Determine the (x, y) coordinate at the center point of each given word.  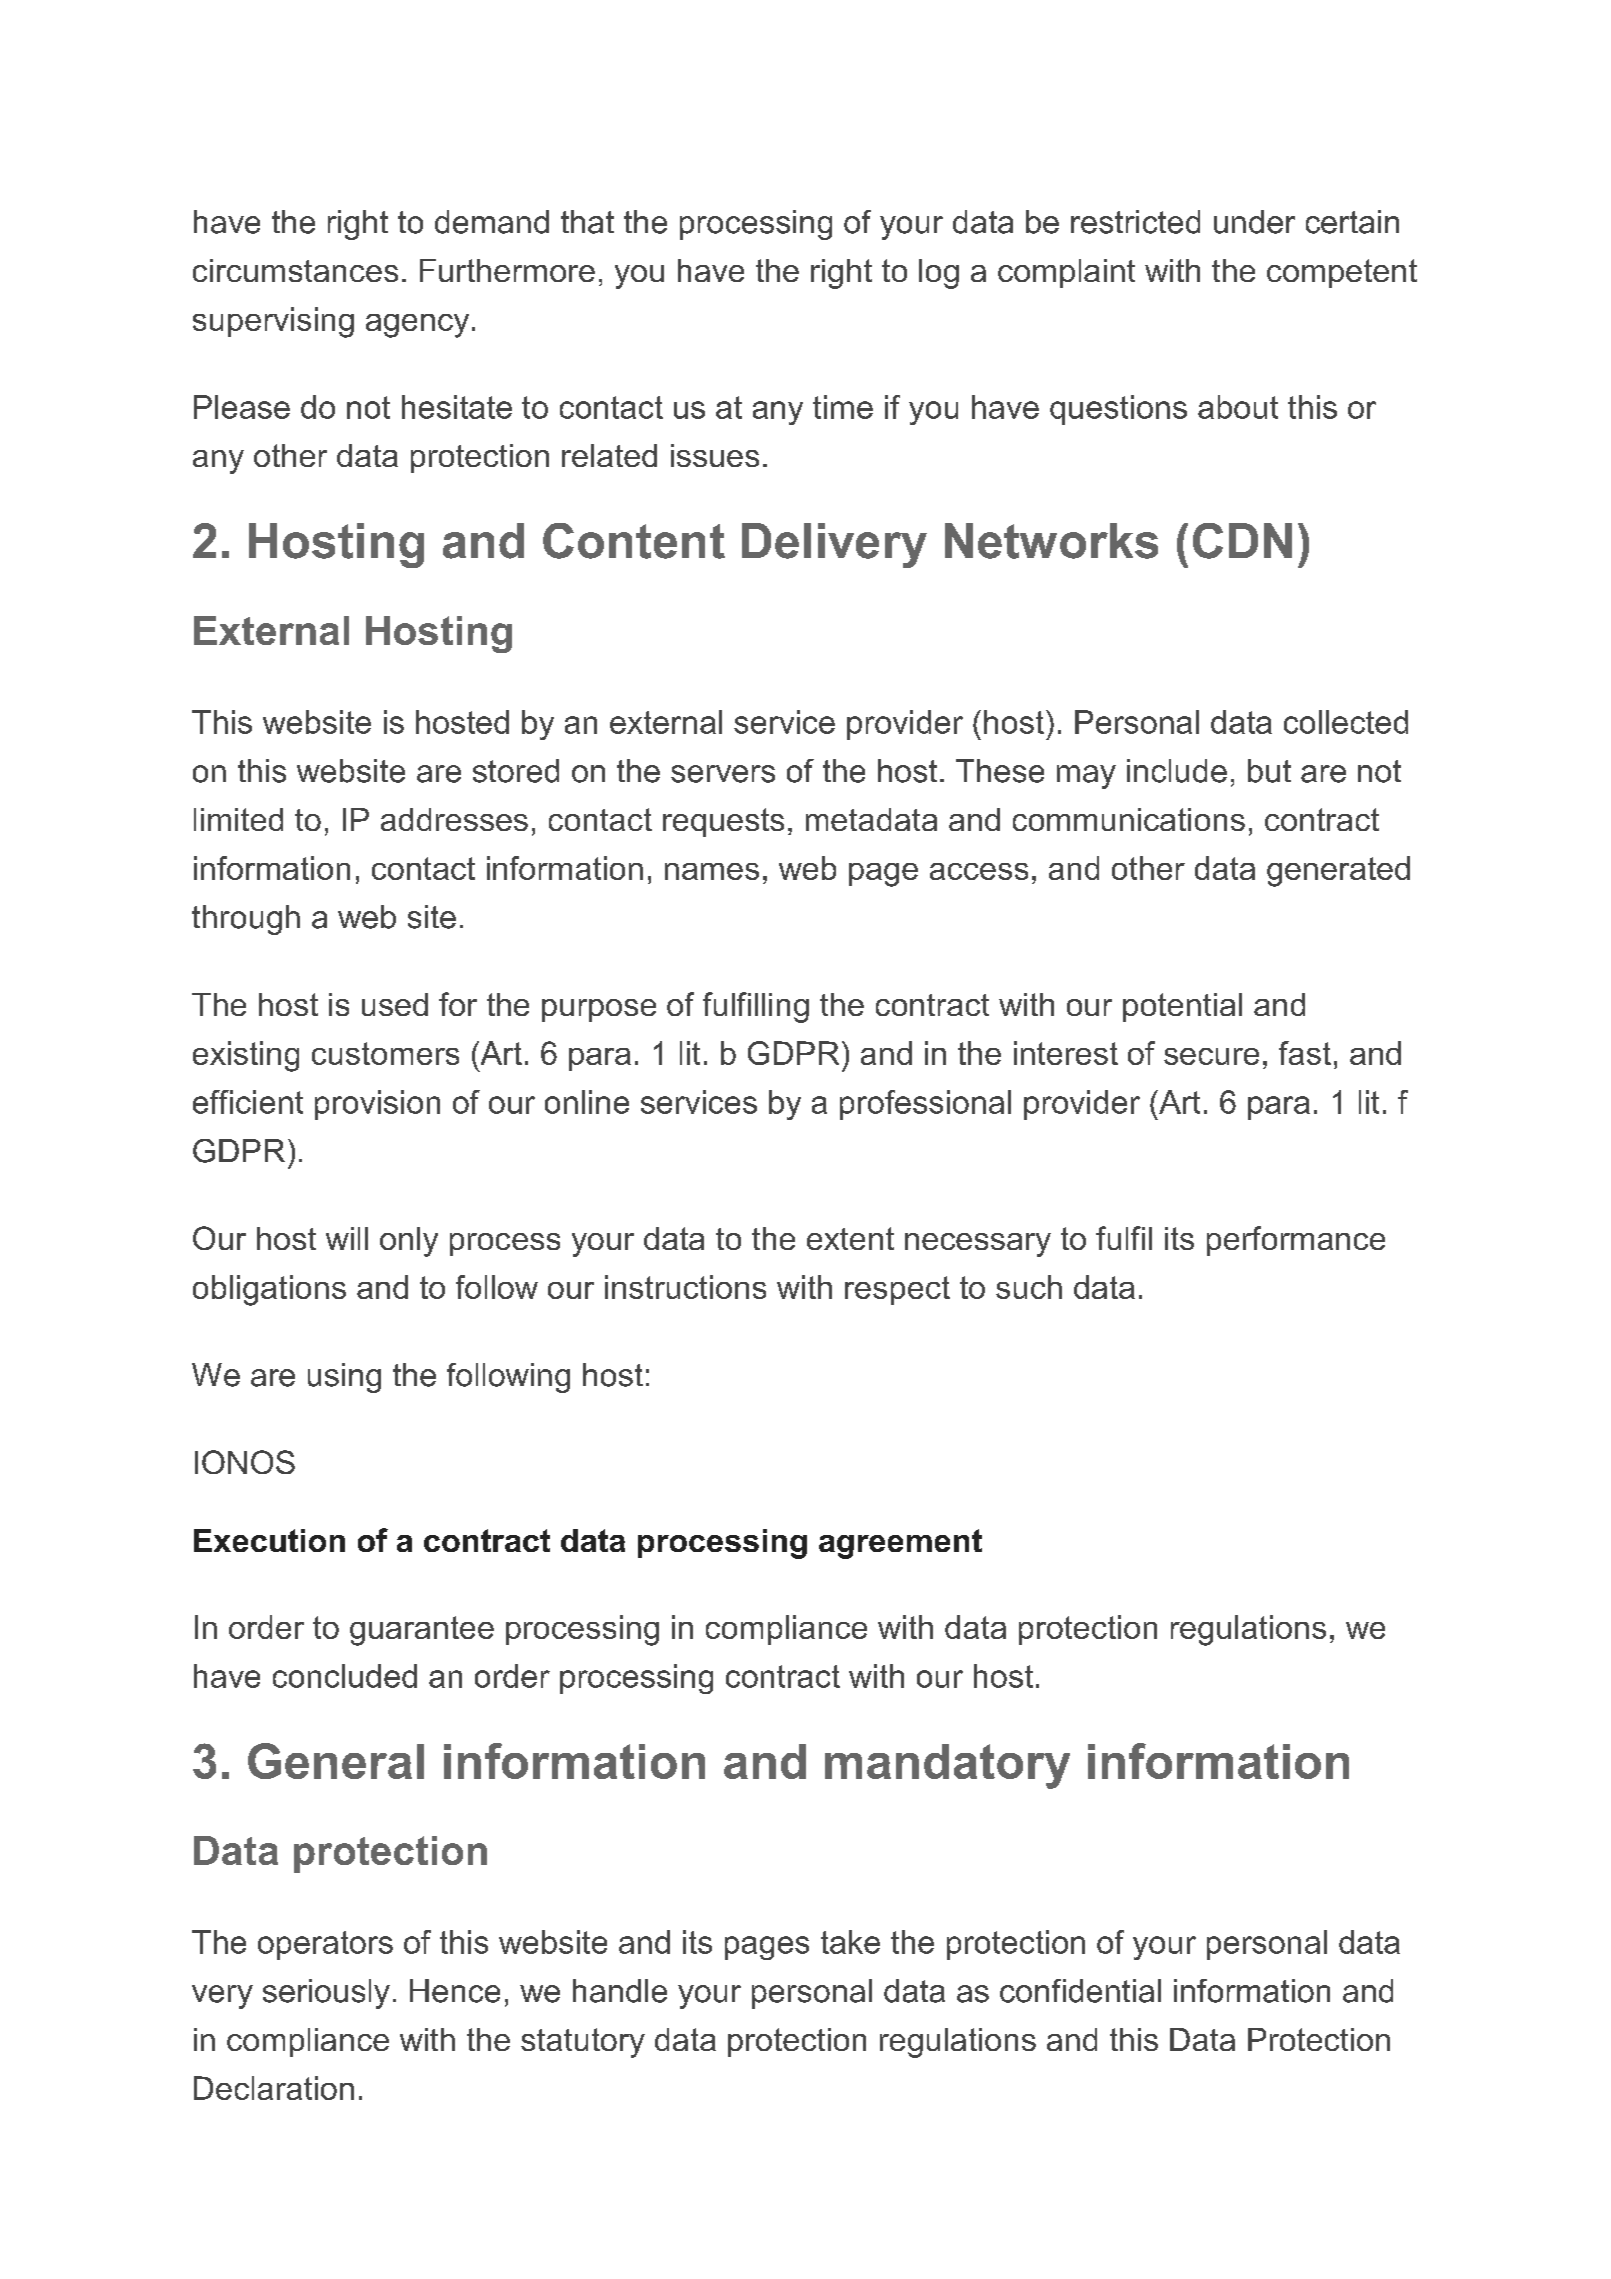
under (1254, 222)
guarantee (422, 1631)
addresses (454, 819)
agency (417, 326)
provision (377, 1105)
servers (723, 774)
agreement (900, 1544)
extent (850, 1238)
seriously (326, 1994)
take (850, 1942)
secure (1211, 1056)
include (1177, 771)
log (939, 274)
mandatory (947, 1766)
